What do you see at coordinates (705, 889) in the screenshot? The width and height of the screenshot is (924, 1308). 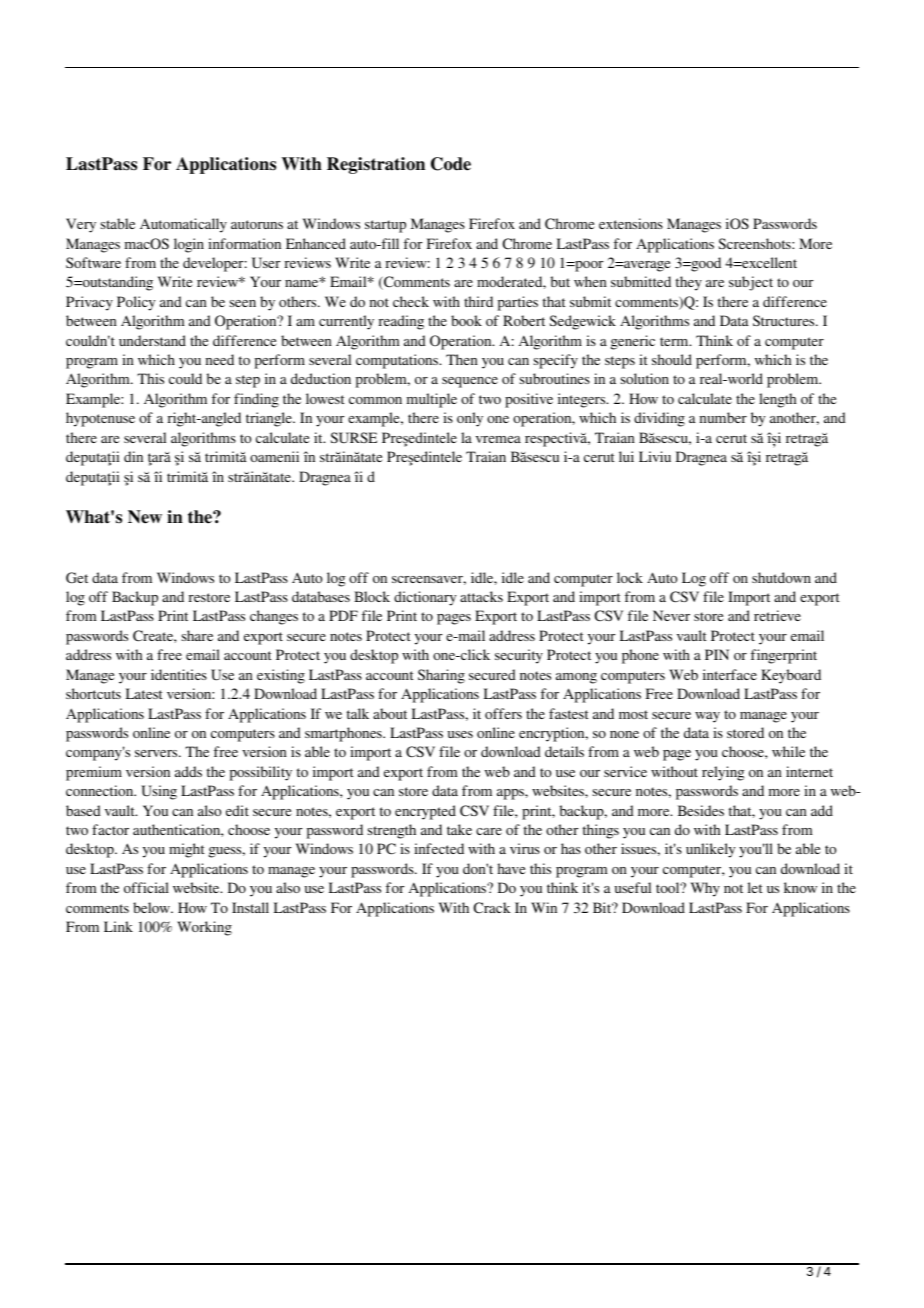 I see `Why` at bounding box center [705, 889].
